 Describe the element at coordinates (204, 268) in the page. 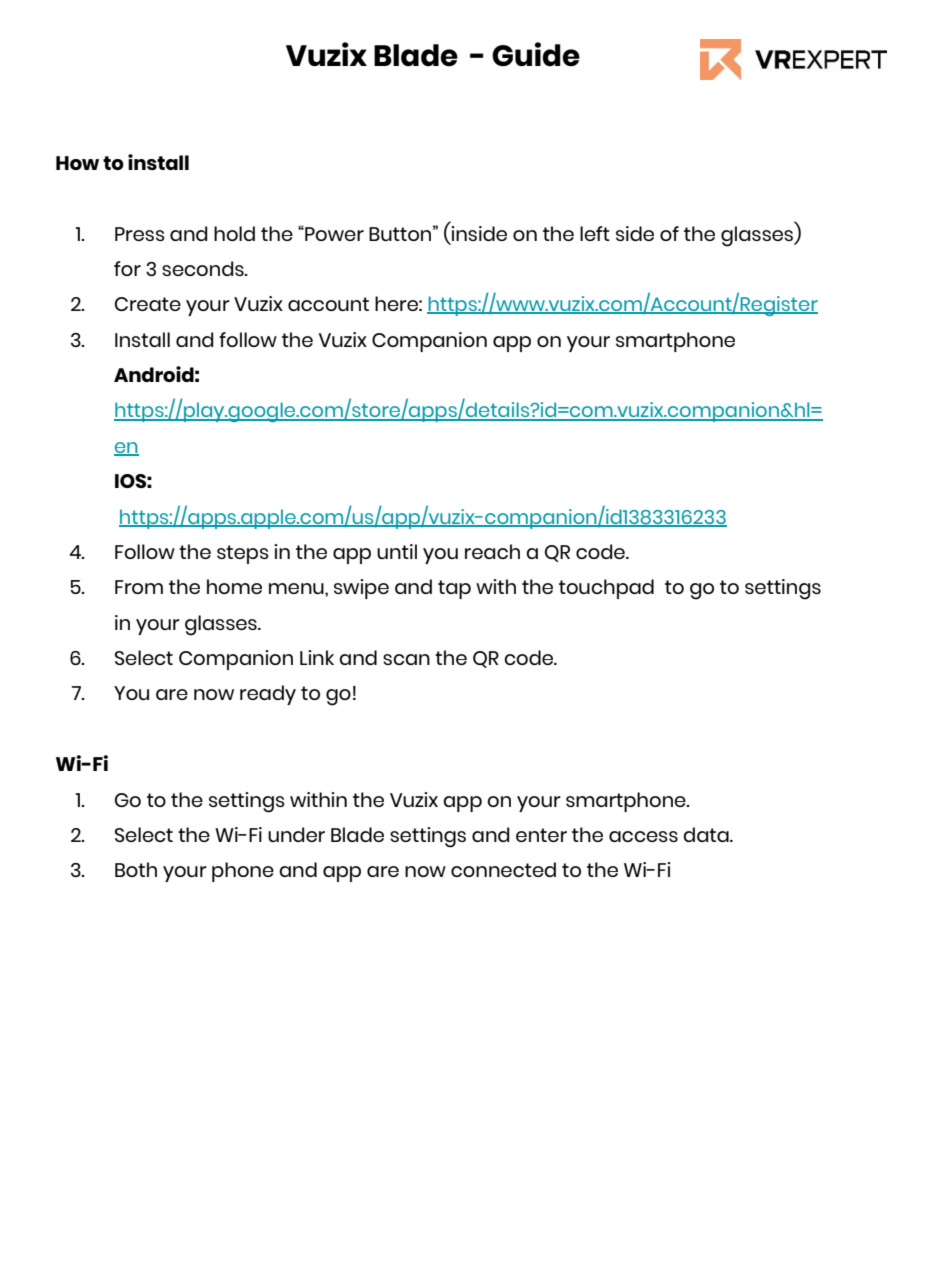

I see `seconds` at that location.
